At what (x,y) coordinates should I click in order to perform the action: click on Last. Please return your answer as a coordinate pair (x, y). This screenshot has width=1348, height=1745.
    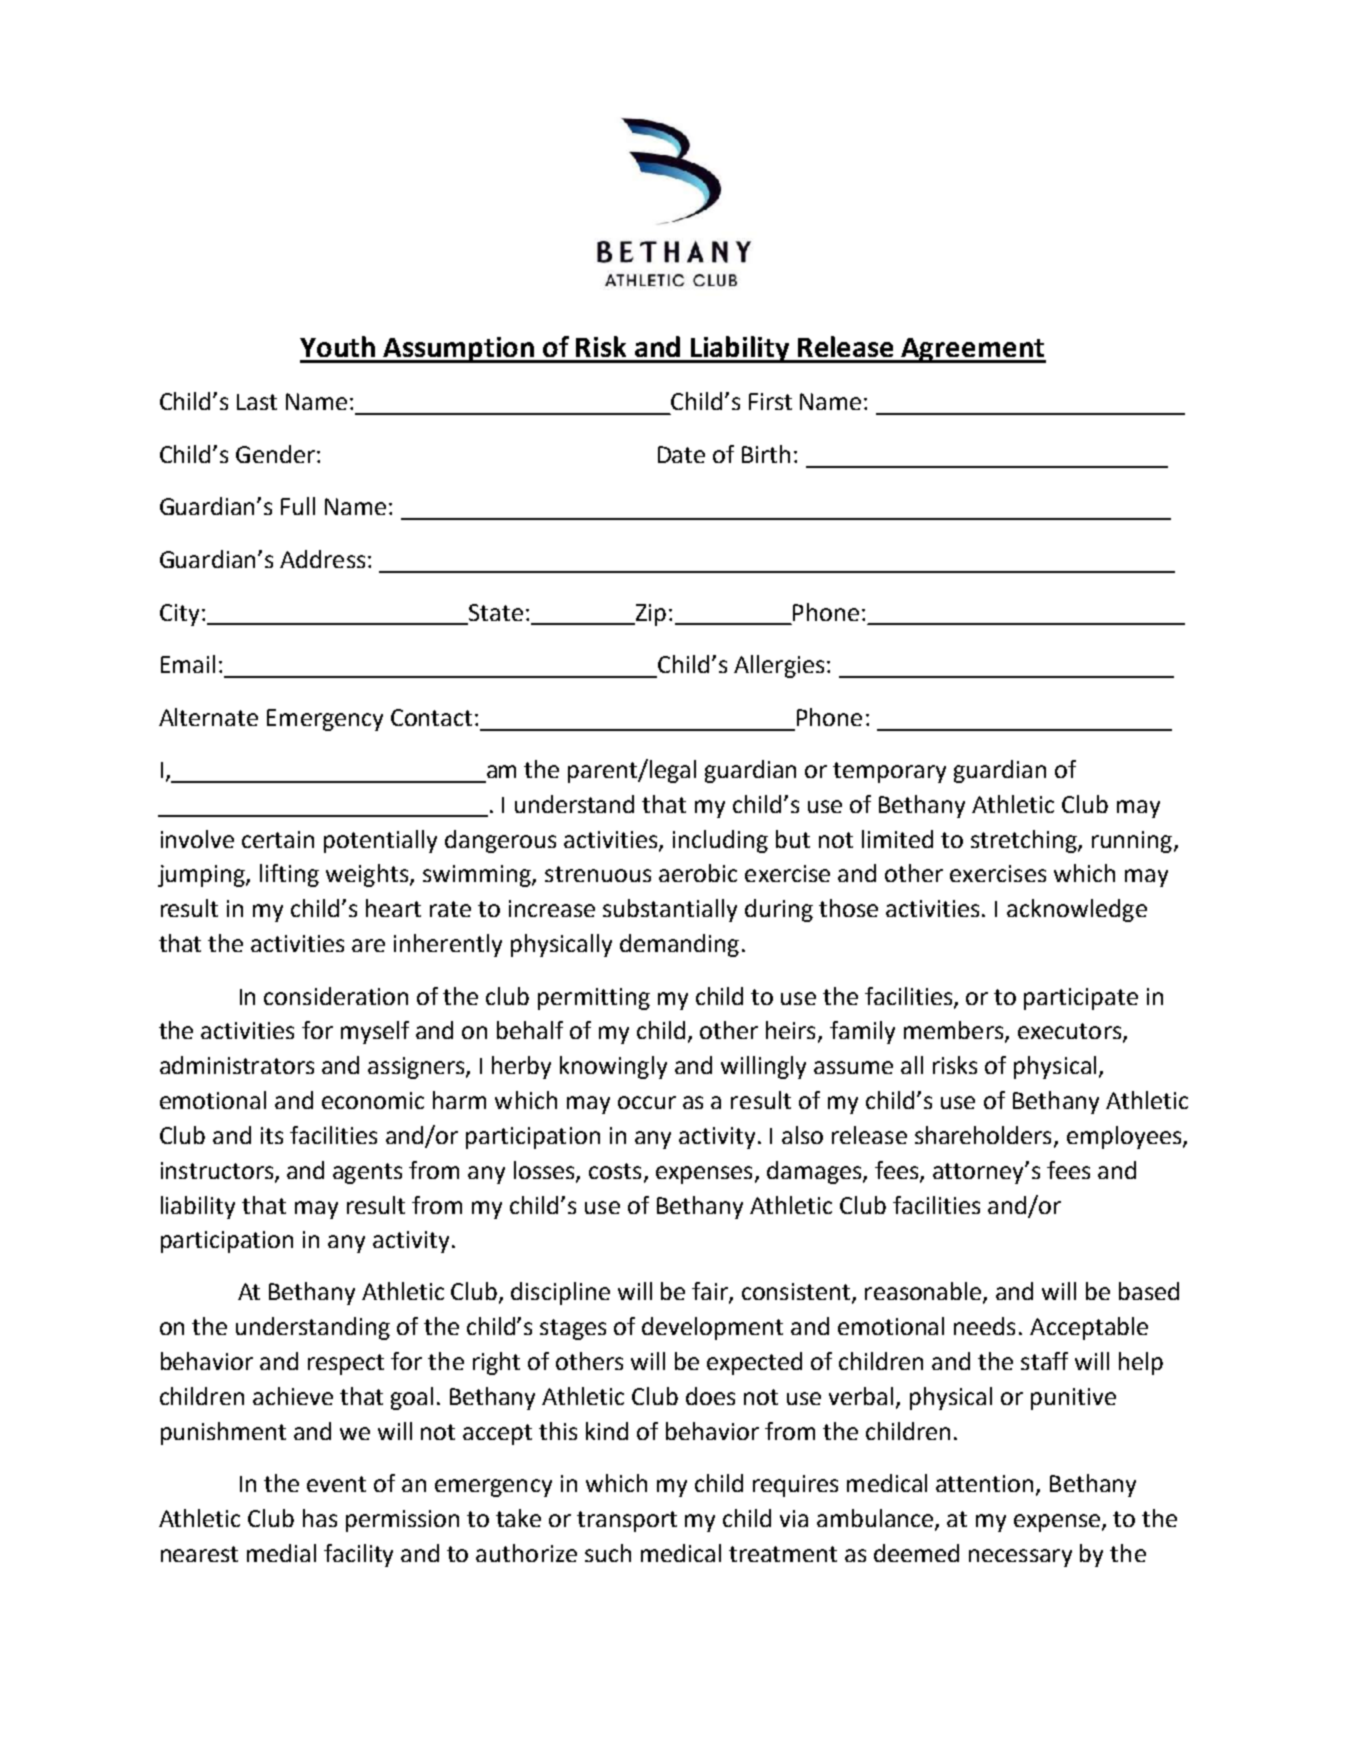
    Looking at the image, I should click on (257, 402).
